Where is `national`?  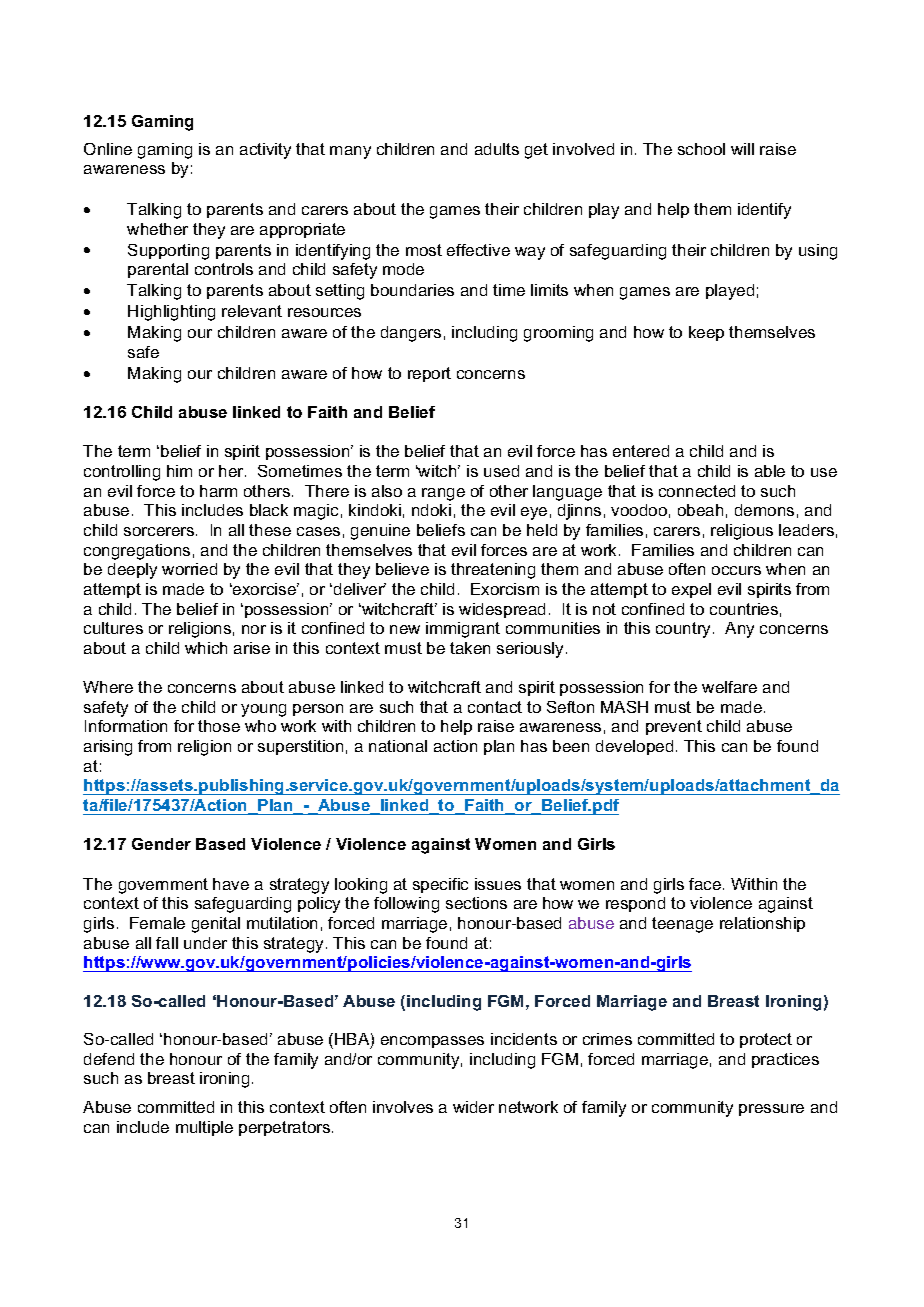
national is located at coordinates (398, 746).
